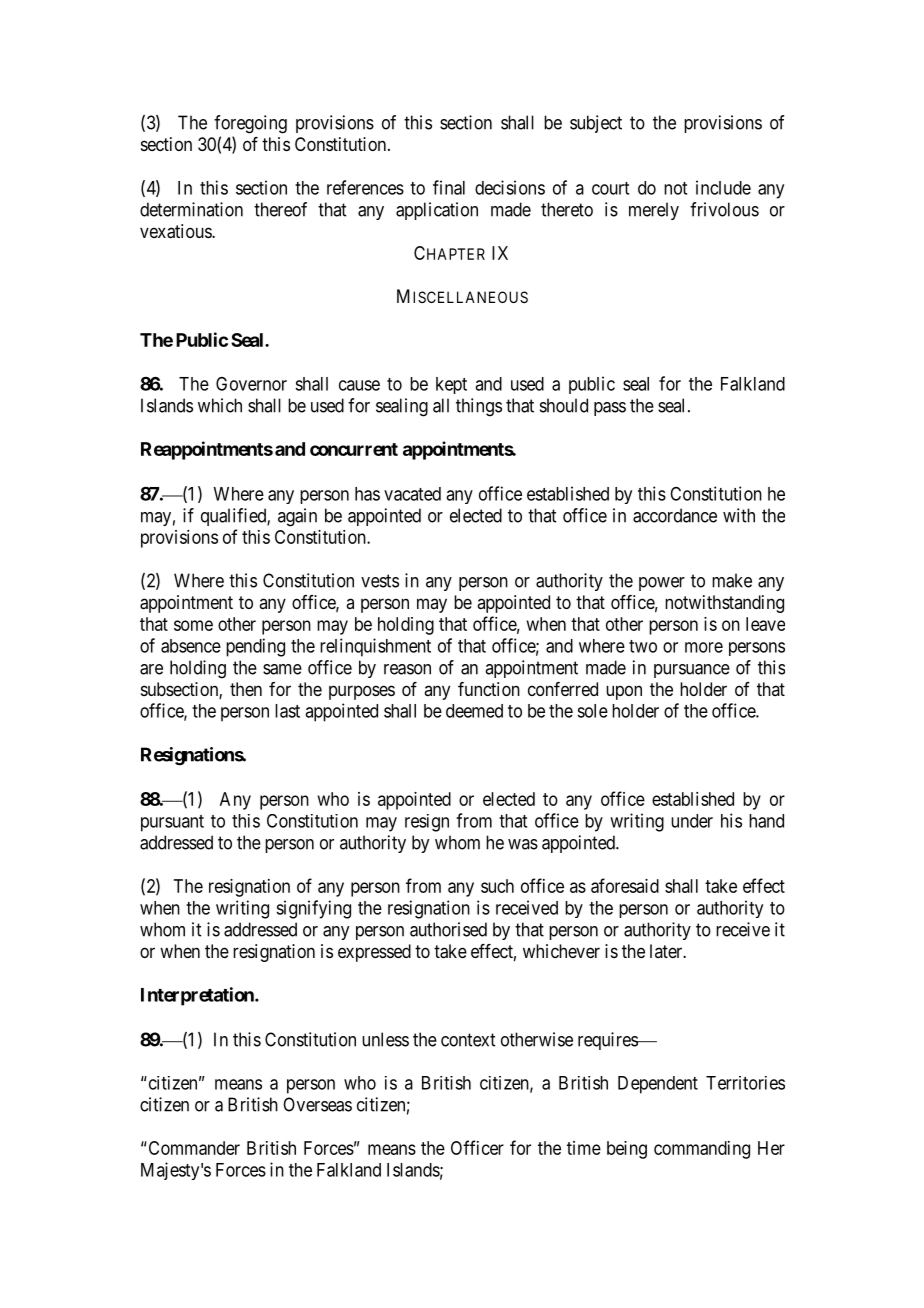 Image resolution: width=924 pixels, height=1308 pixels. I want to click on kept, so click(451, 385).
